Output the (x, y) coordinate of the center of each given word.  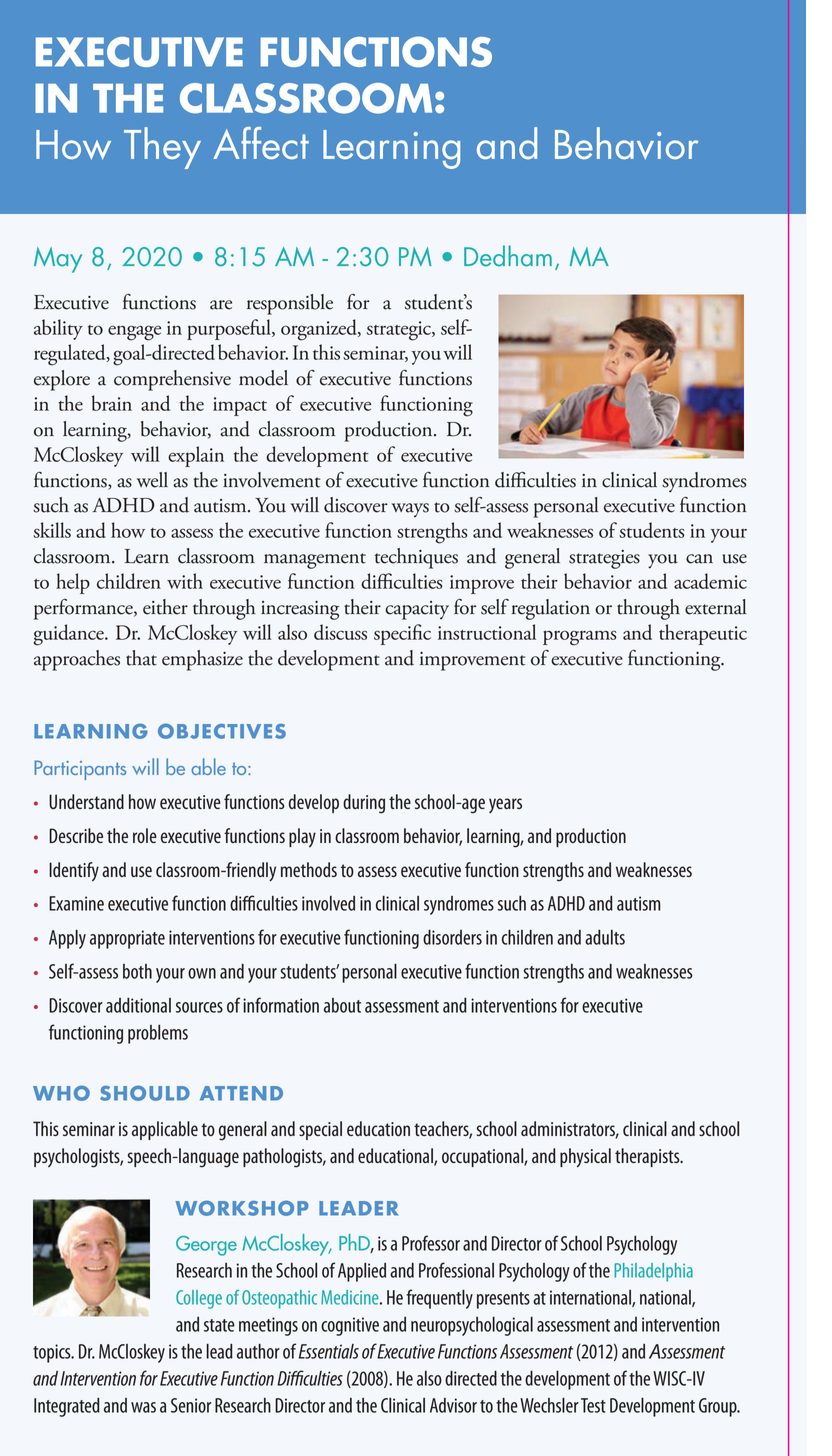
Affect (261, 143)
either (165, 607)
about (342, 1005)
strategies (604, 559)
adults (605, 937)
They (162, 148)
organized (320, 330)
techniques (416, 558)
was (143, 1407)
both (137, 971)
